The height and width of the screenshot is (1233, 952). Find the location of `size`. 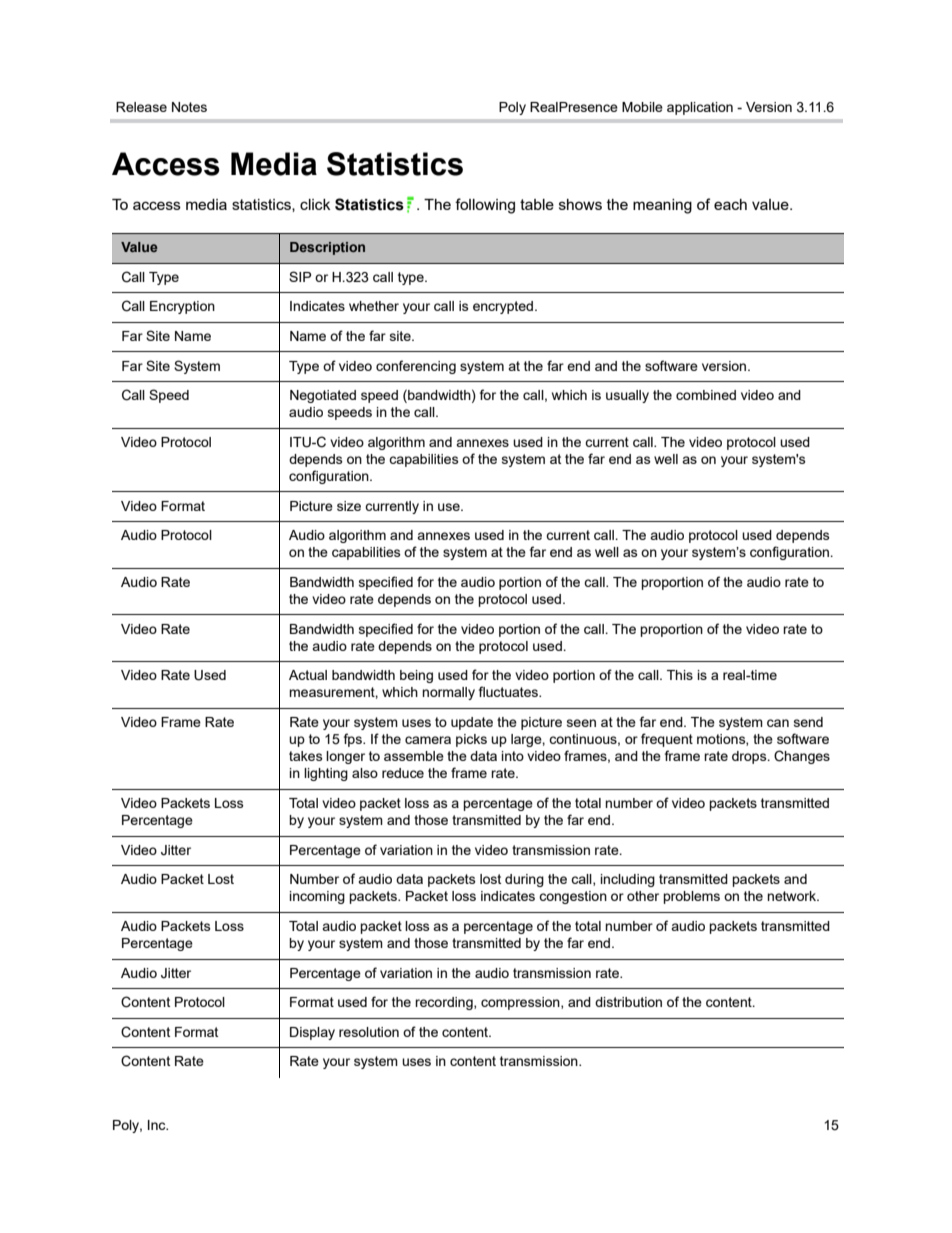

size is located at coordinates (349, 506).
